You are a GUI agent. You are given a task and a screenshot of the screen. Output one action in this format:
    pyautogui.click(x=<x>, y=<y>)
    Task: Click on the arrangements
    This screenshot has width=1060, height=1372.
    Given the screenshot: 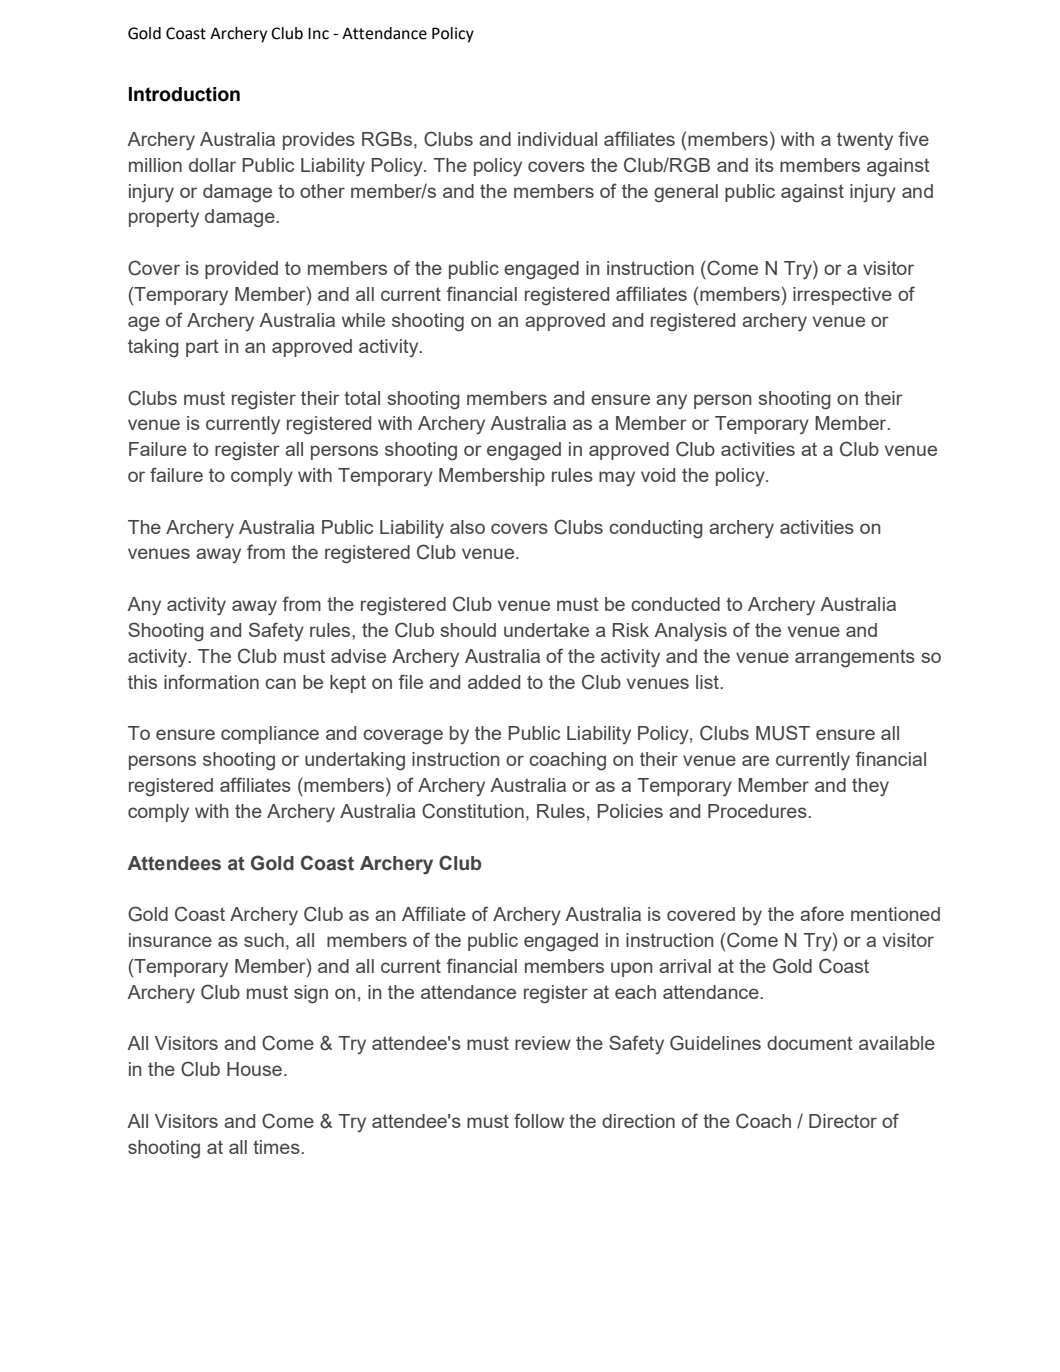 What is the action you would take?
    pyautogui.click(x=855, y=658)
